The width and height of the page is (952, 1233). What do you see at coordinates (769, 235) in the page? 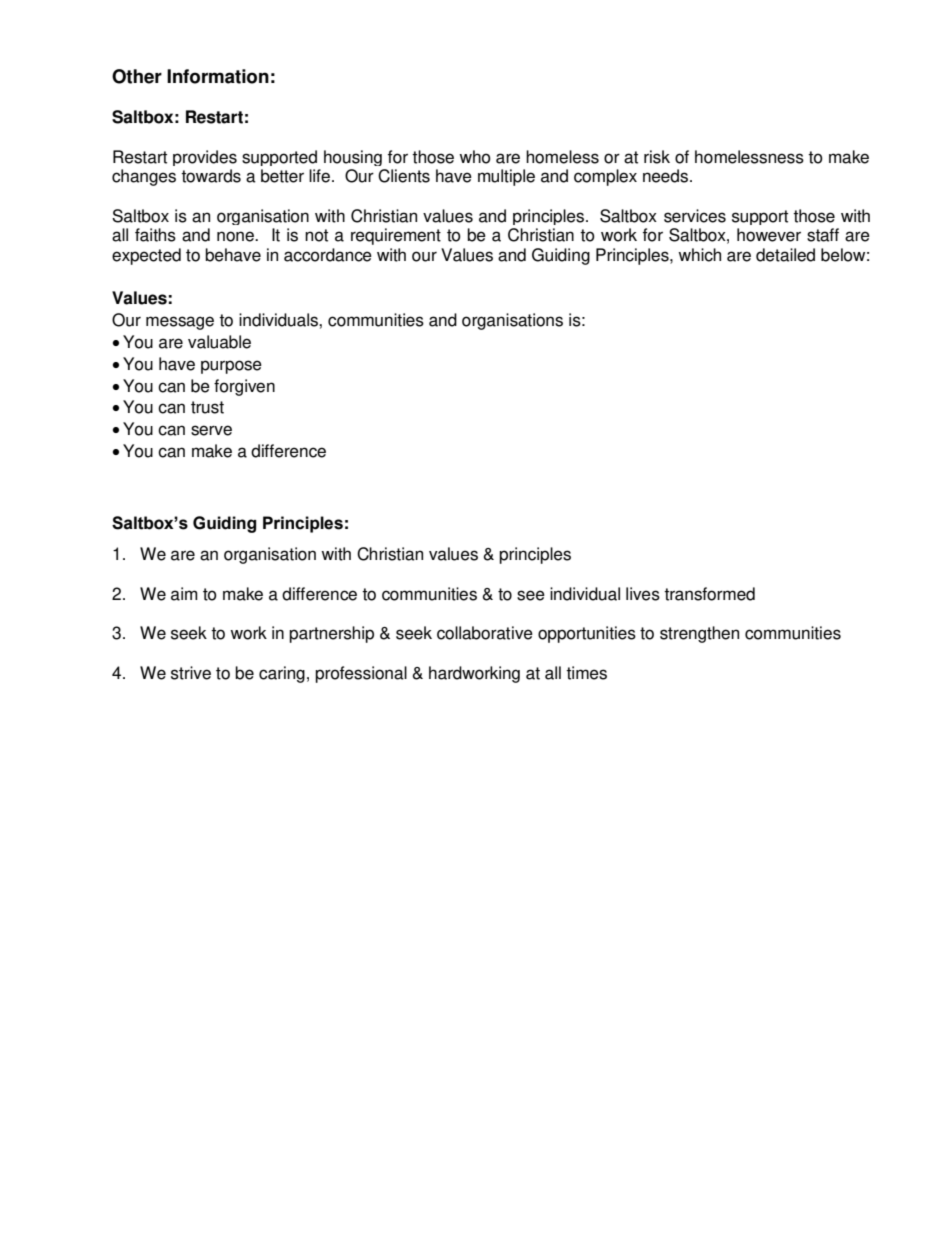
I see `however` at bounding box center [769, 235].
